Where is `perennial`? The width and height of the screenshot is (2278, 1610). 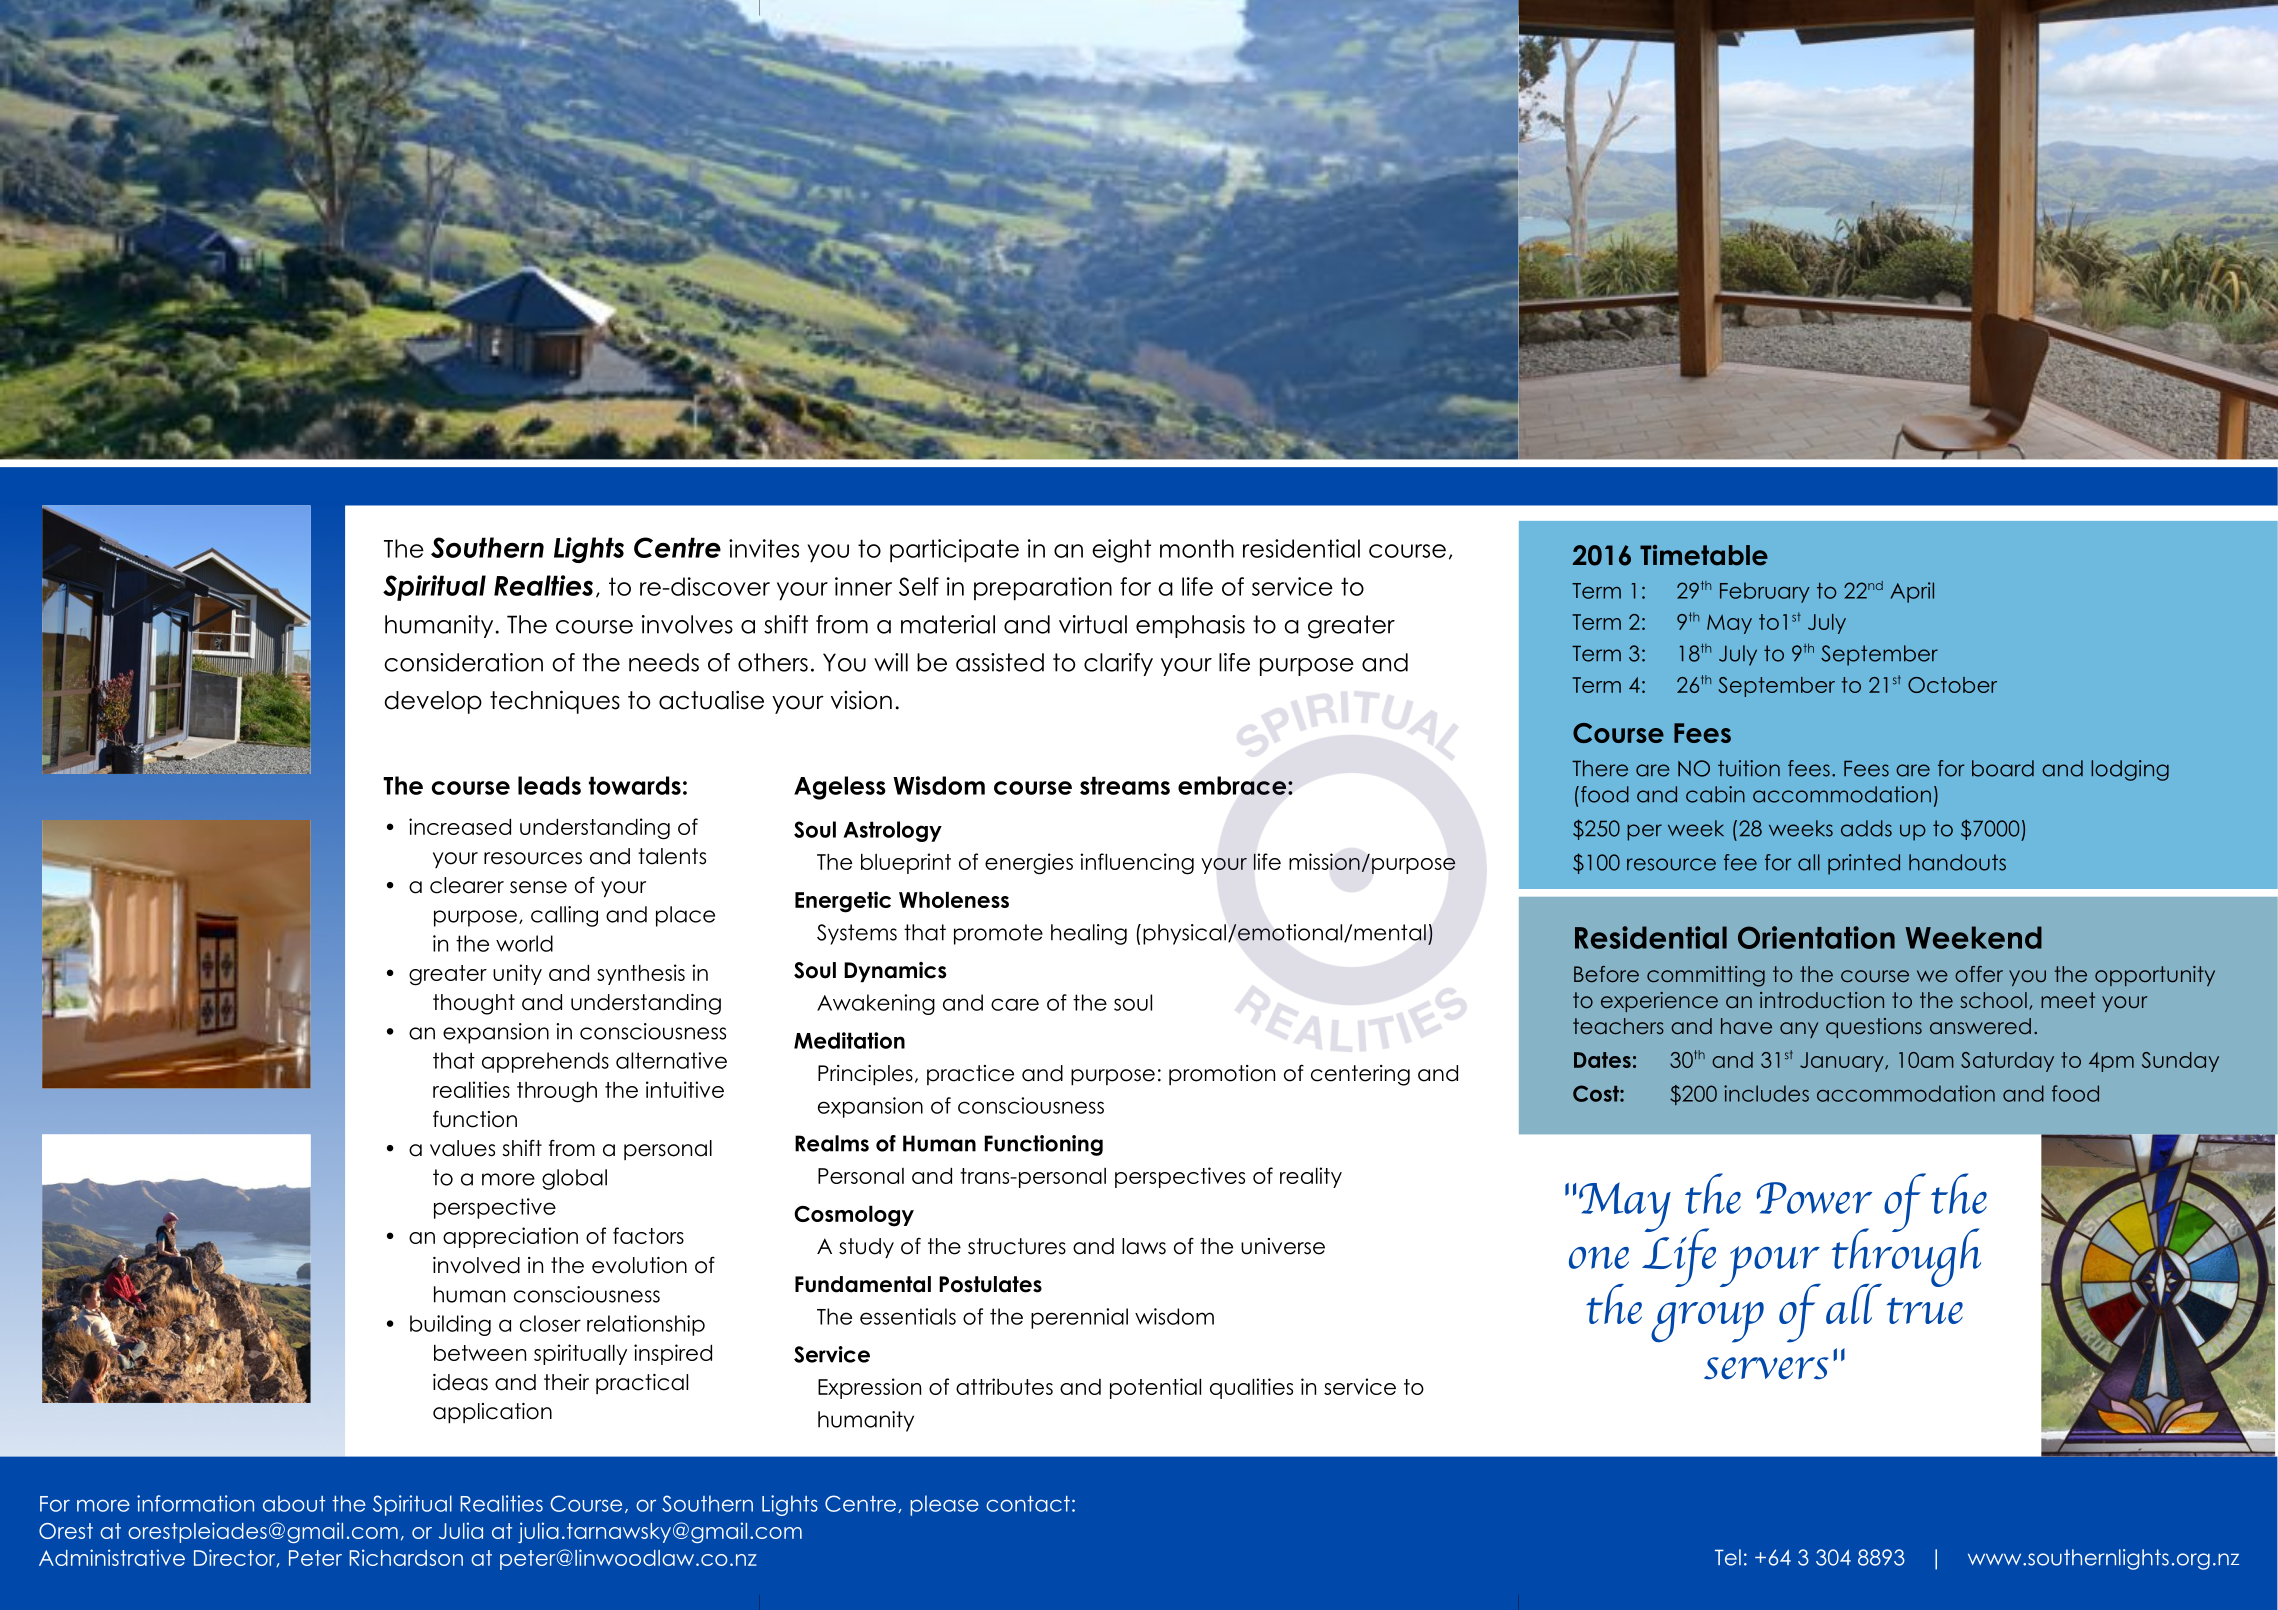 perennial is located at coordinates (1079, 1318).
